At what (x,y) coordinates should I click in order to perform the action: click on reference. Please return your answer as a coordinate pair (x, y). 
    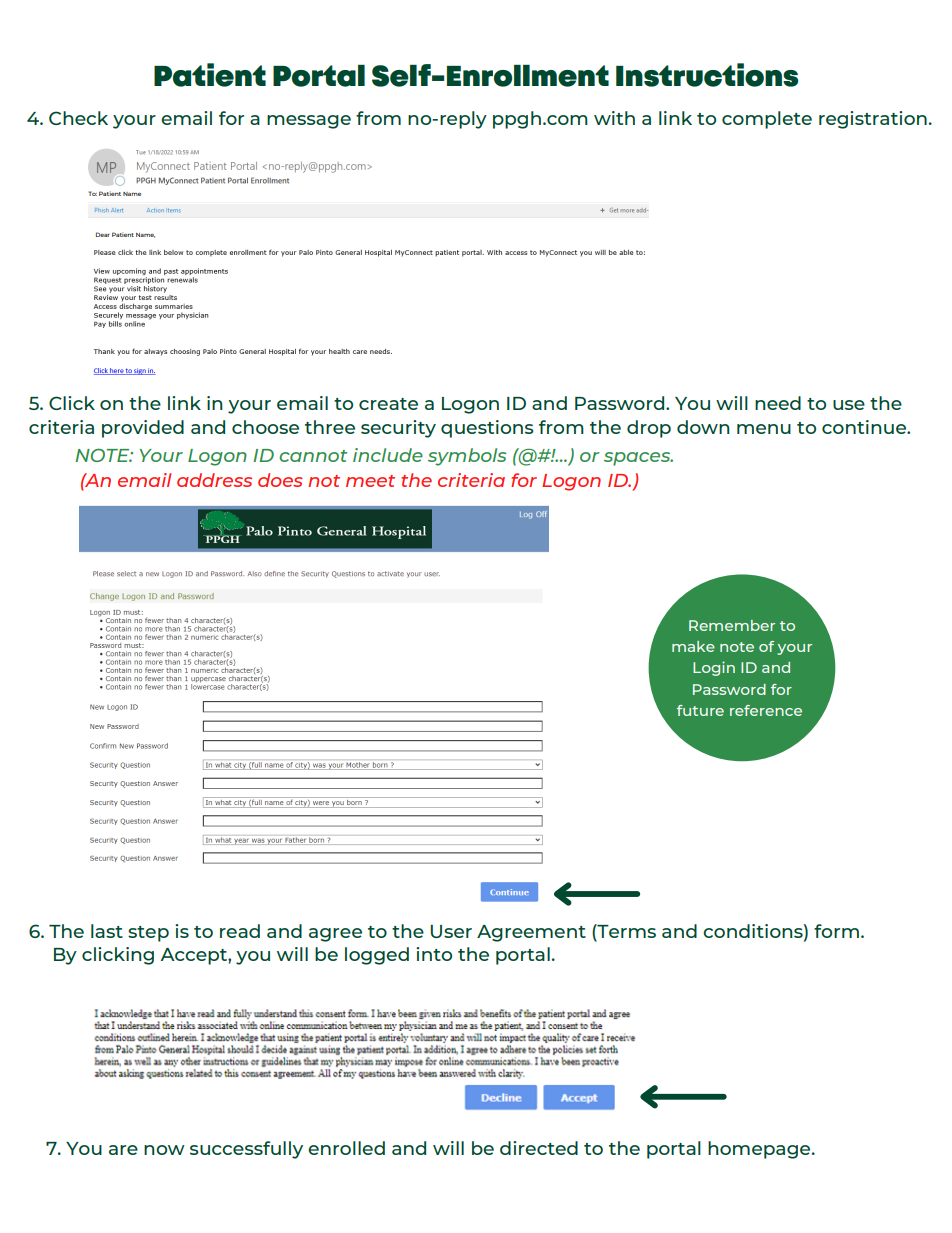
    Looking at the image, I should click on (766, 710).
